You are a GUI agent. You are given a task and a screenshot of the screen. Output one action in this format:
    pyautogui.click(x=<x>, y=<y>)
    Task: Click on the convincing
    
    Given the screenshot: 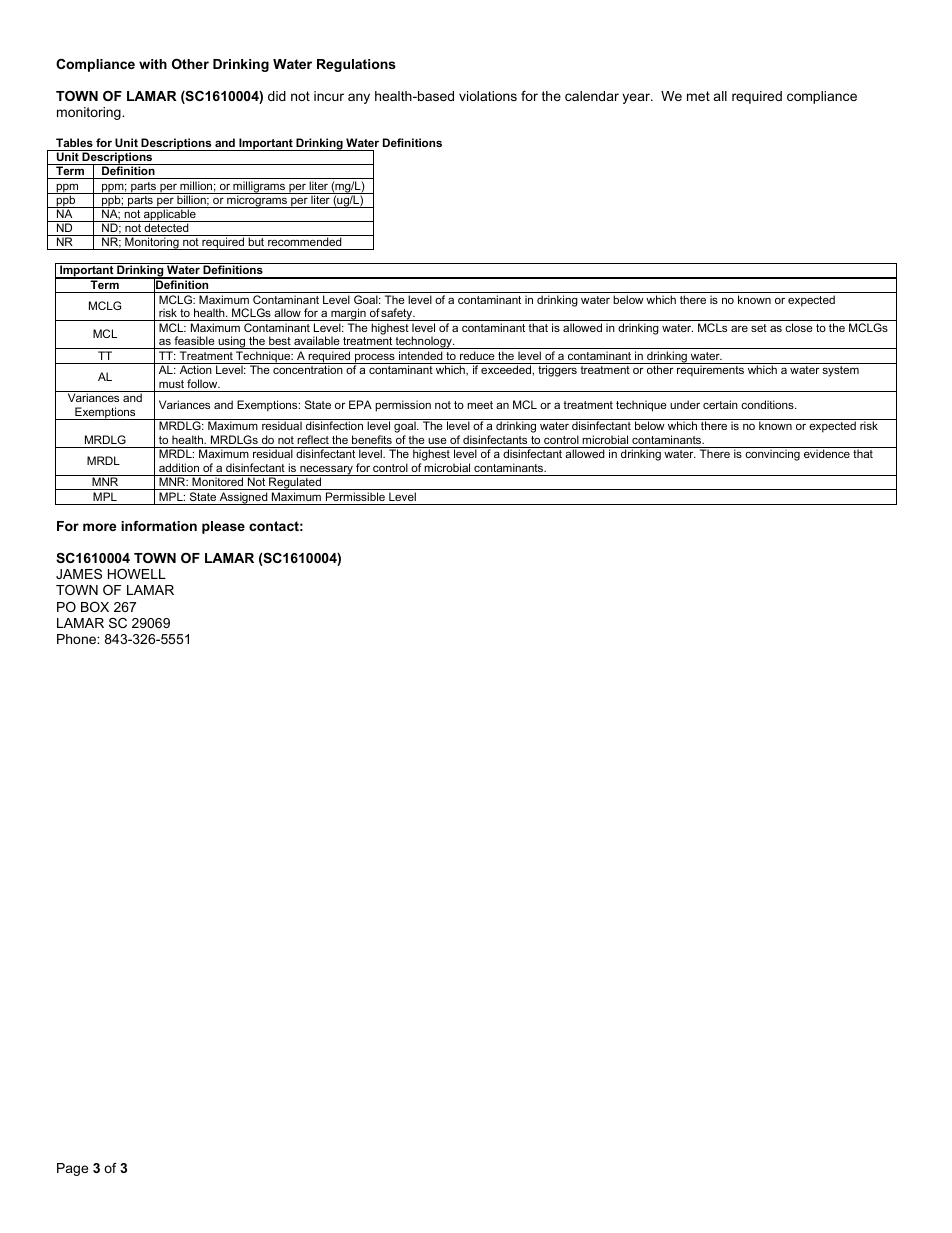 What is the action you would take?
    pyautogui.click(x=772, y=455)
